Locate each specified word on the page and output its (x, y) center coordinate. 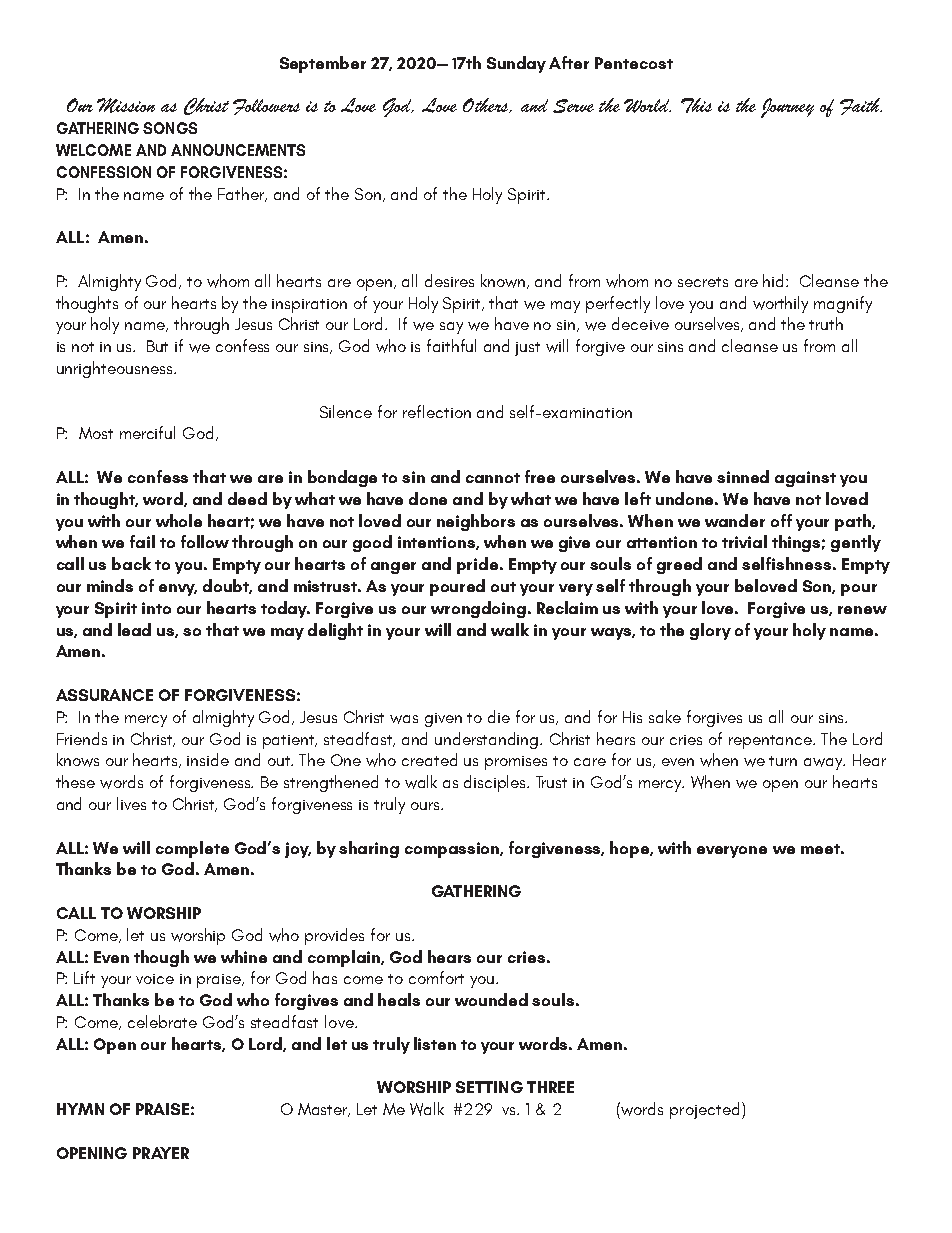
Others (487, 105)
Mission (126, 105)
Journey (787, 108)
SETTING (489, 1087)
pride (479, 565)
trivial (744, 541)
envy (178, 590)
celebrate (162, 1021)
